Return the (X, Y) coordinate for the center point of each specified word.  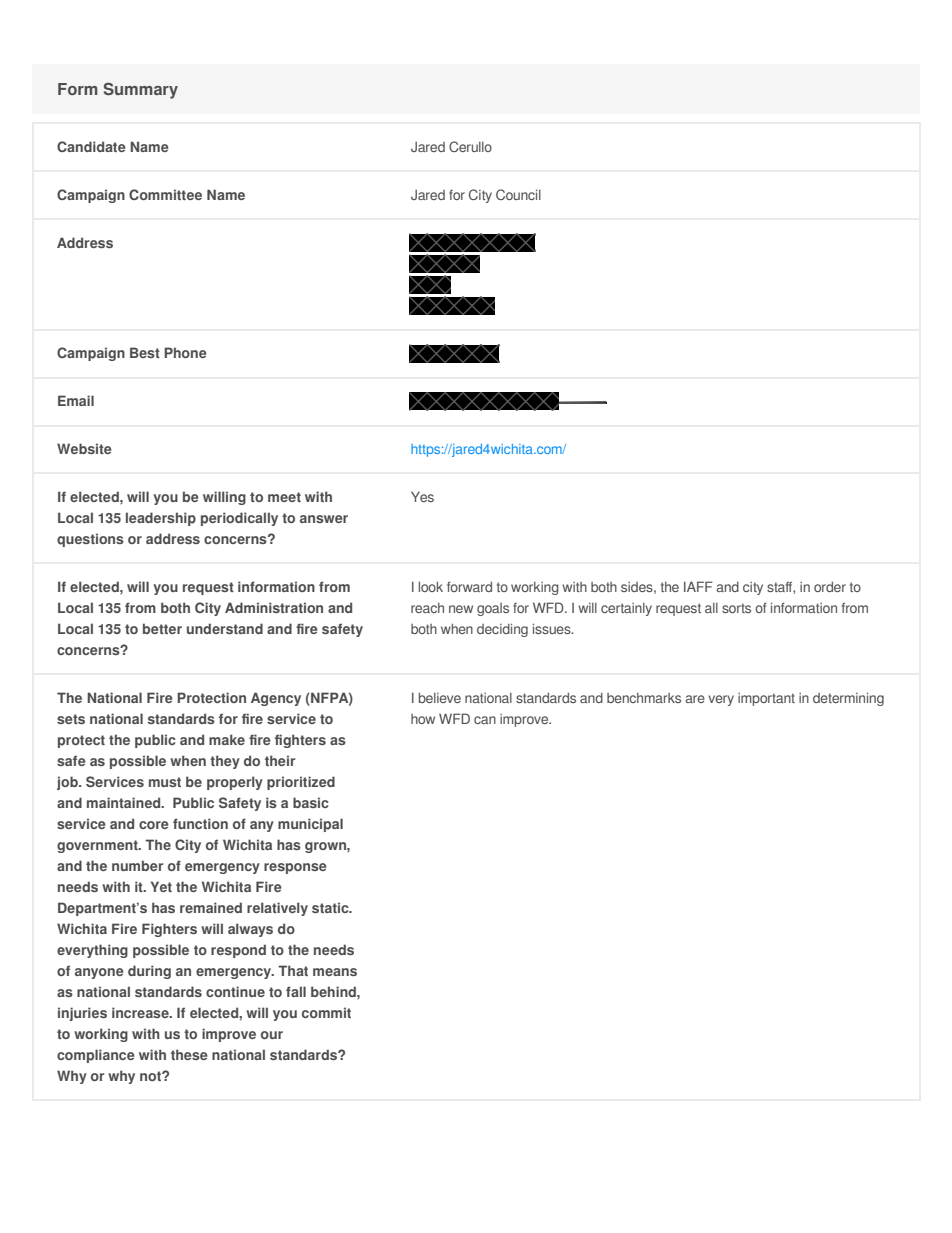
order (830, 587)
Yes (422, 496)
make (227, 739)
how (423, 719)
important (766, 699)
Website (84, 448)
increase (141, 1012)
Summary (141, 91)
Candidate (91, 146)
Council (518, 194)
